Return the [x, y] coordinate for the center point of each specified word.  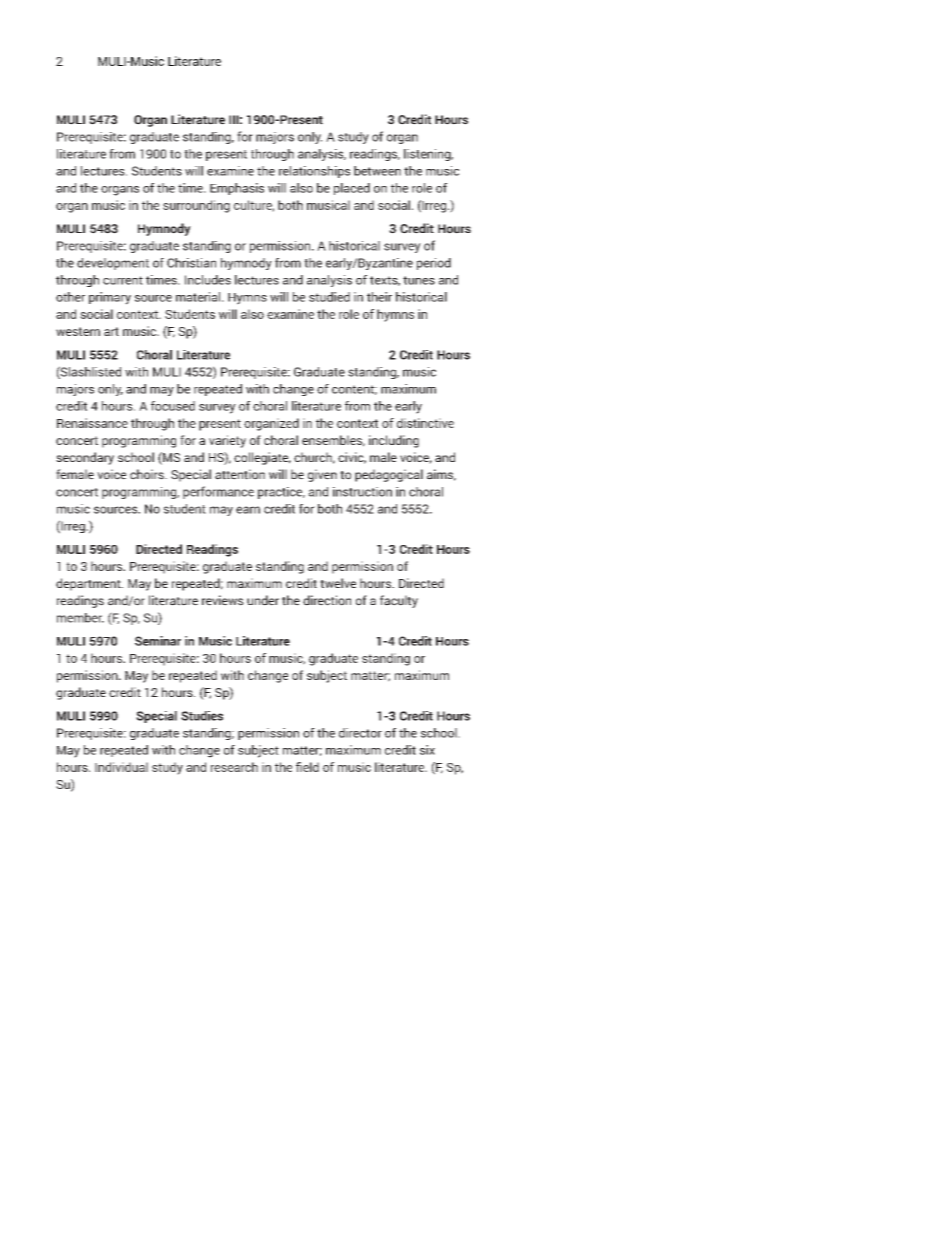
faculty [399, 601]
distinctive [425, 423]
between [377, 171]
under [263, 600]
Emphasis [237, 189]
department [89, 584]
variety [227, 441]
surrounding [196, 206]
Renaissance [92, 423]
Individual [121, 767]
